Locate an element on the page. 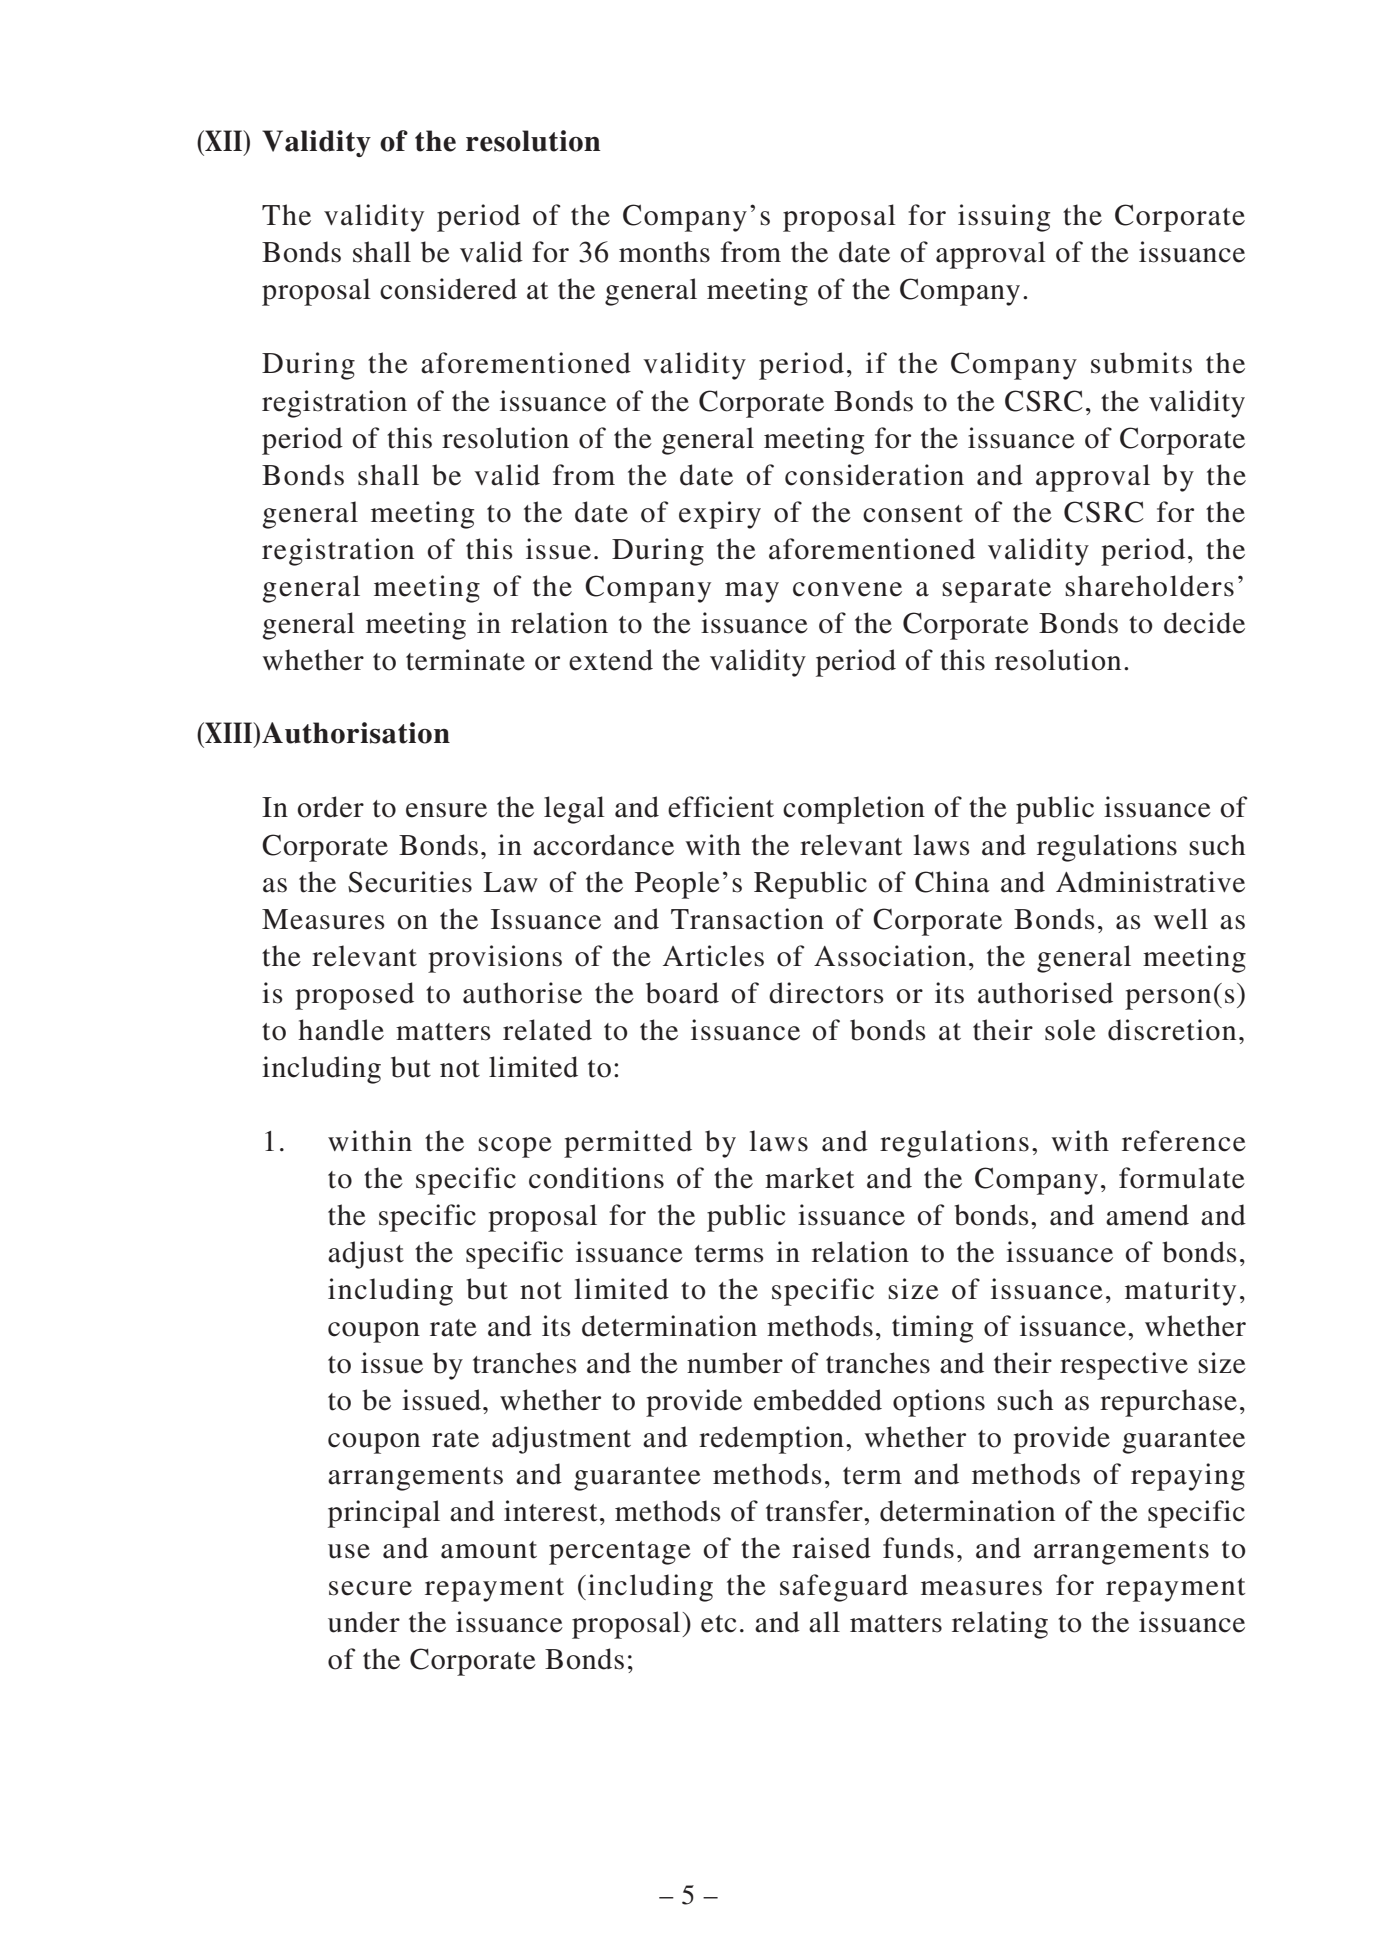  considered is located at coordinates (448, 289).
